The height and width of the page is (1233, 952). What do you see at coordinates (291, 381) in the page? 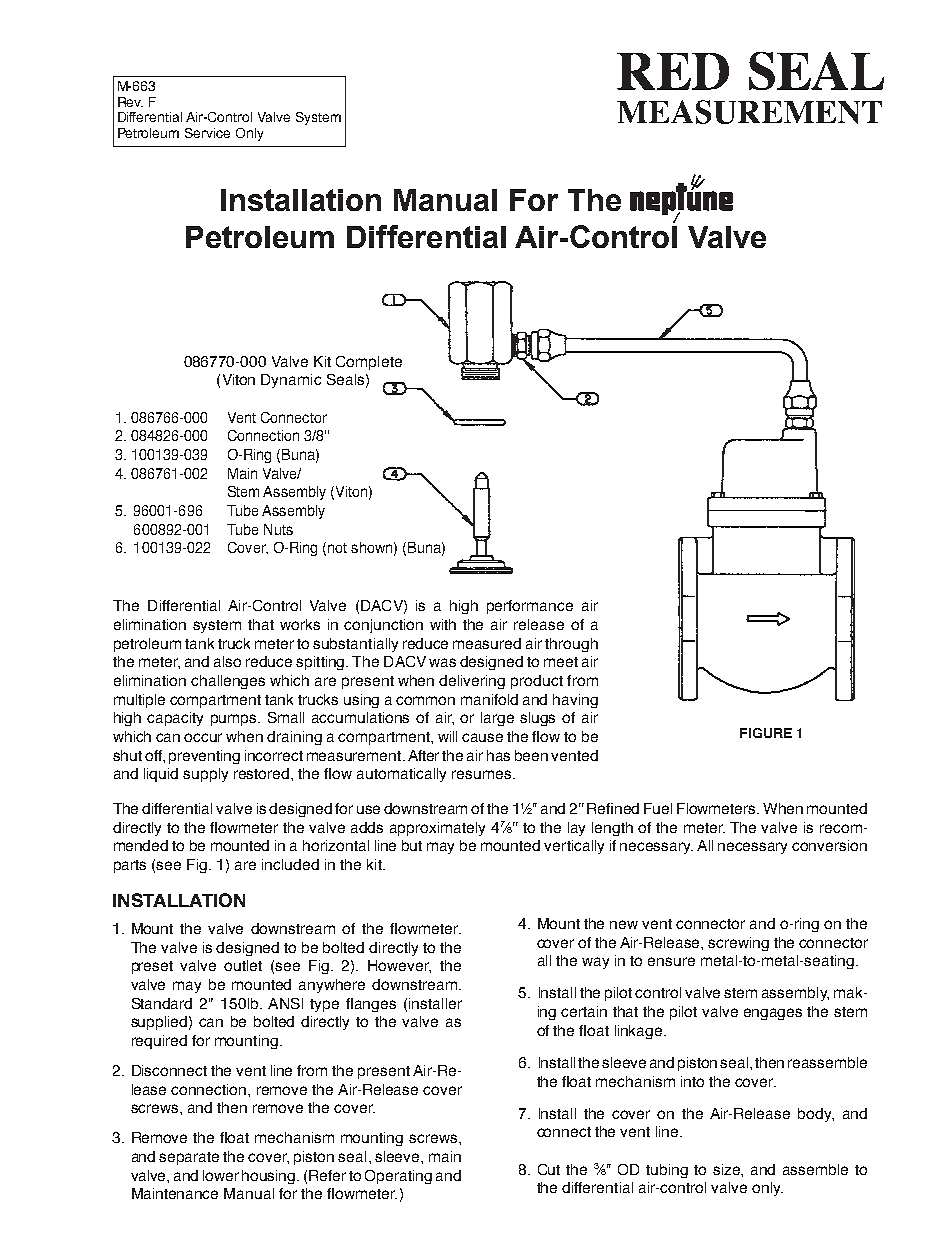
I see `Dynamic` at bounding box center [291, 381].
